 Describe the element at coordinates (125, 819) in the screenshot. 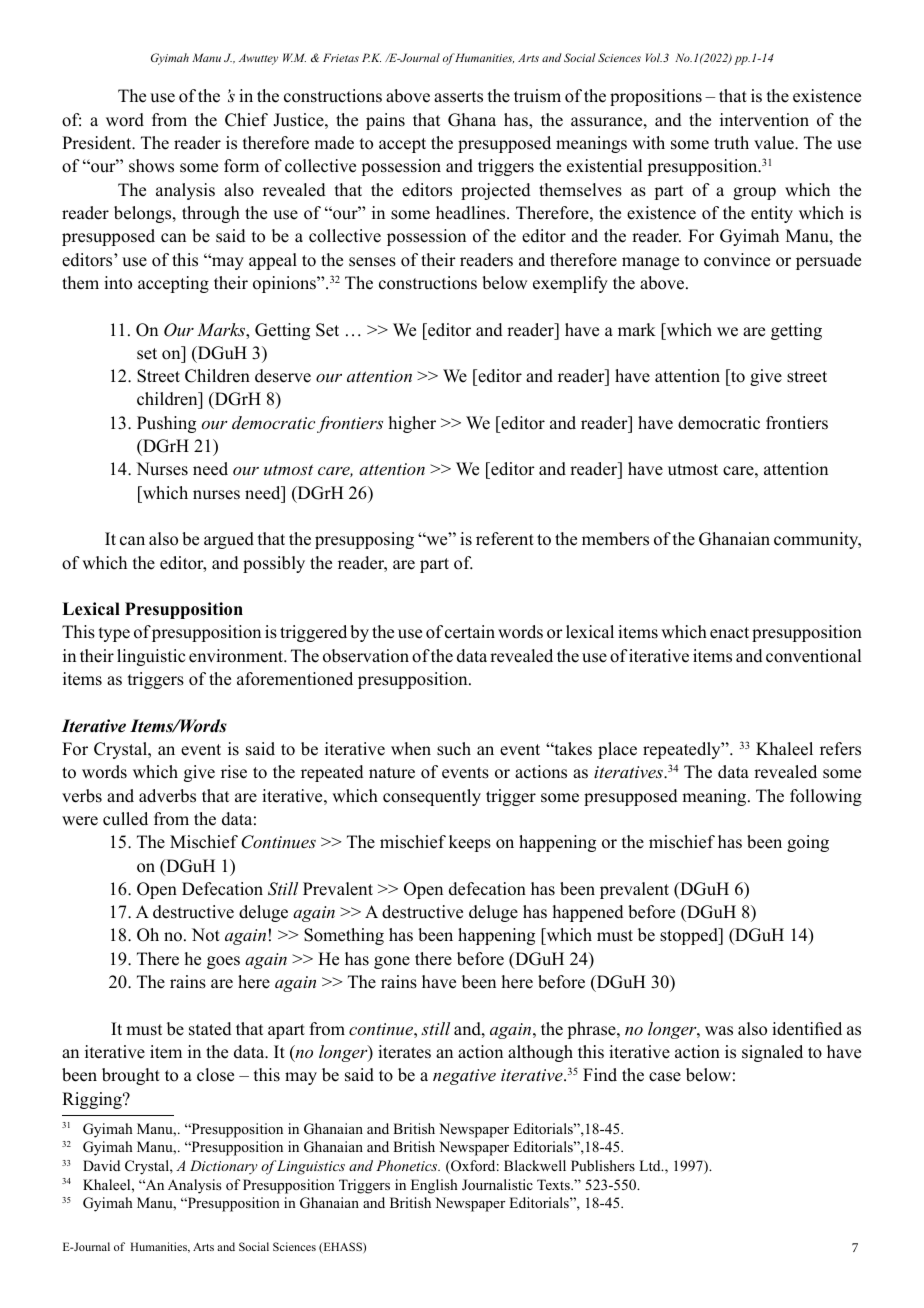

I see `culled` at that location.
